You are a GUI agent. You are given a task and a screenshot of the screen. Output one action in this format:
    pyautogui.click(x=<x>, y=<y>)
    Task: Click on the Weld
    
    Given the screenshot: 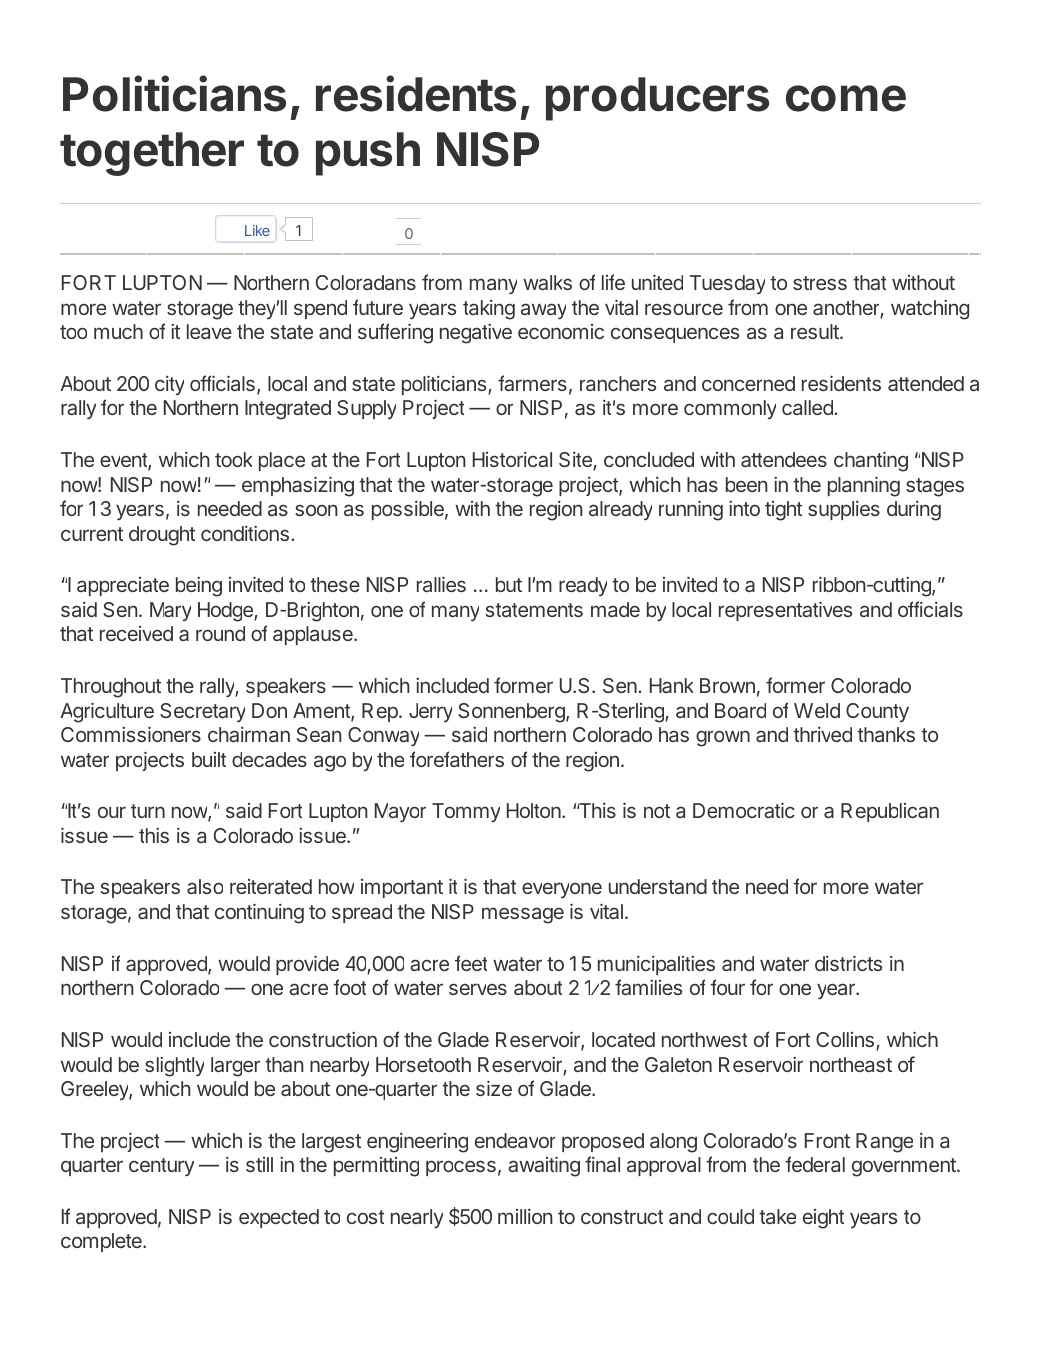 What is the action you would take?
    pyautogui.click(x=817, y=710)
